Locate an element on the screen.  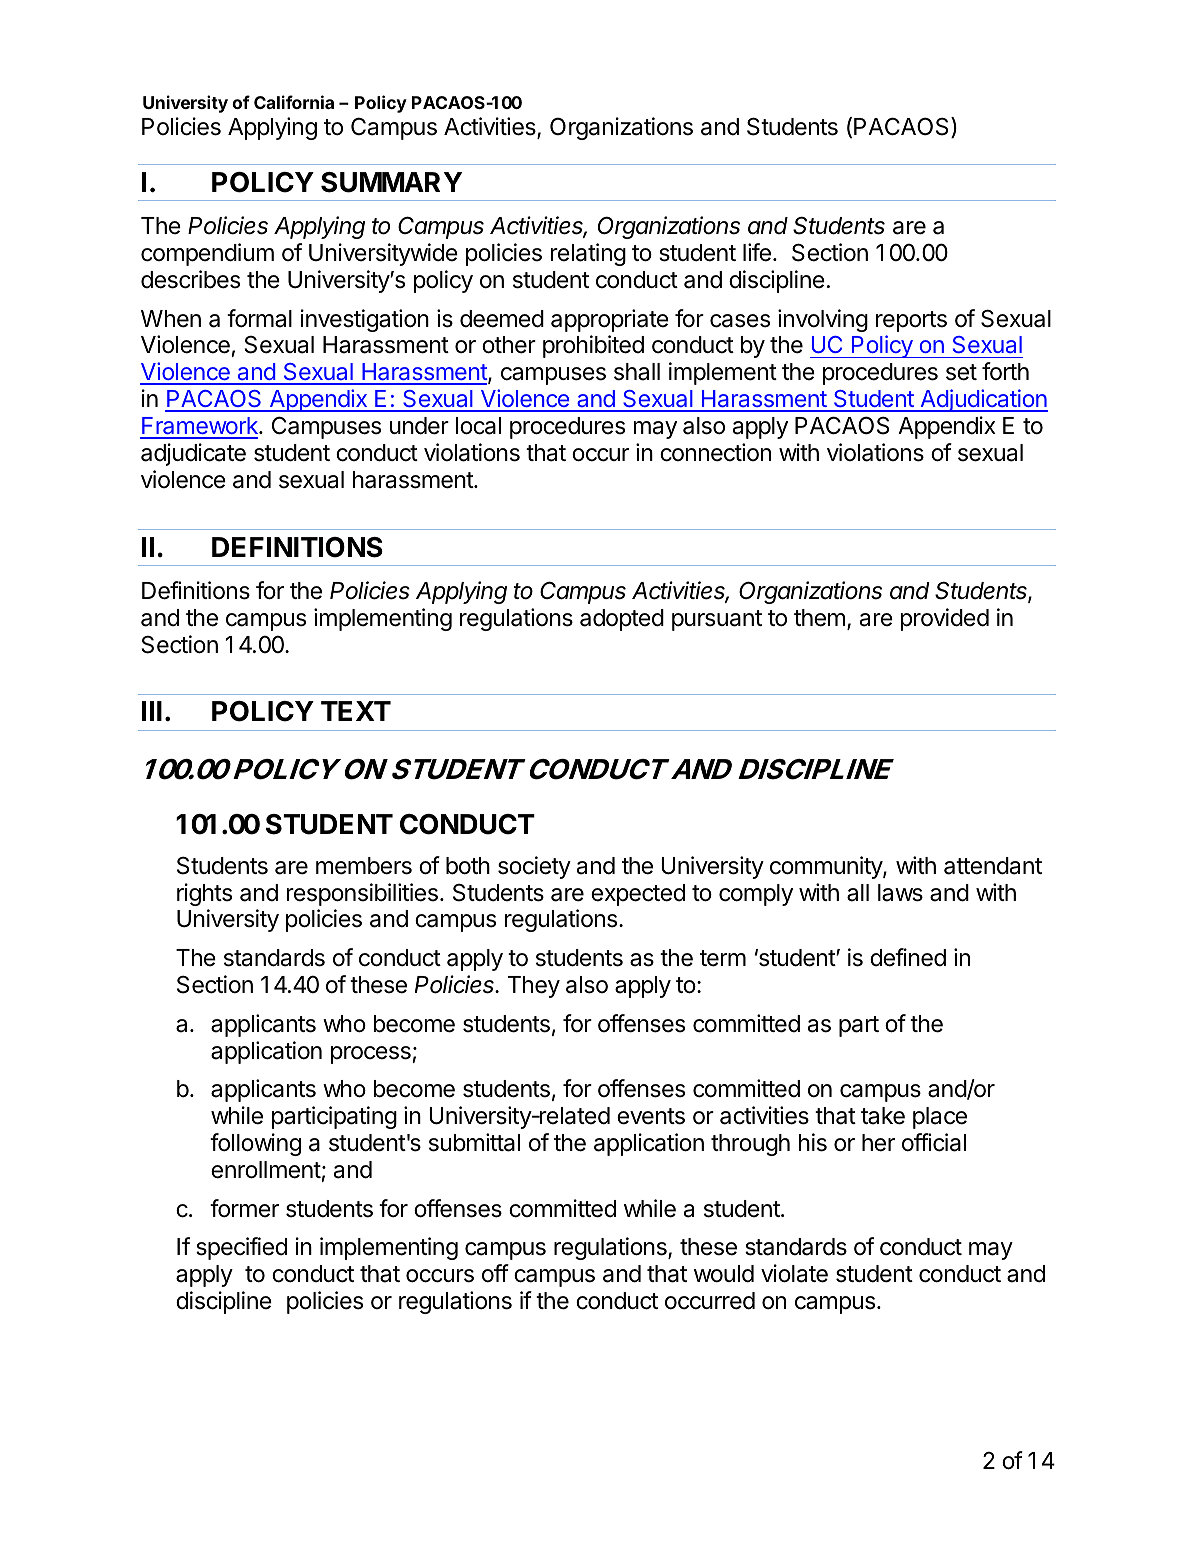
life is located at coordinates (757, 252).
